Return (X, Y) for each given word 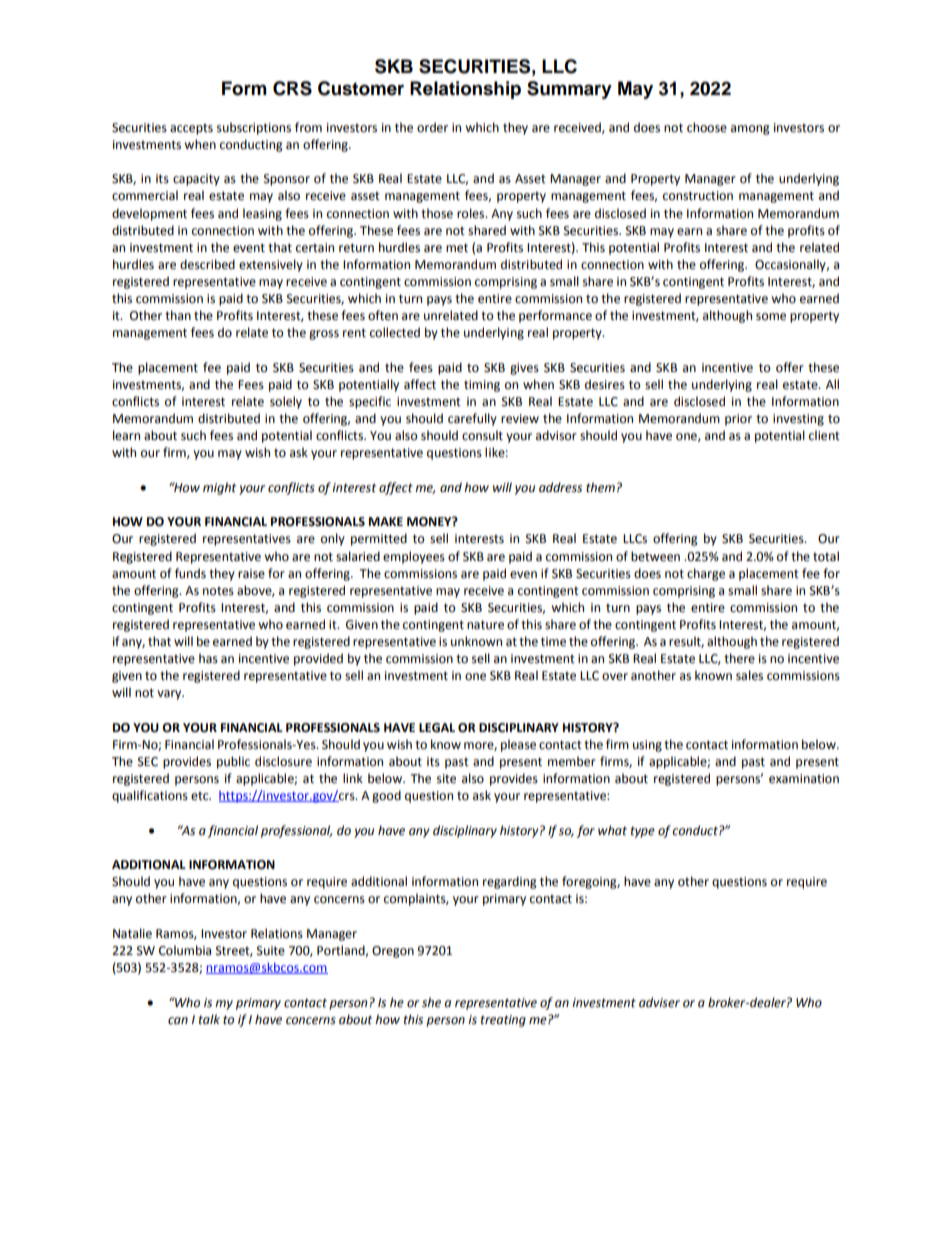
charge (706, 574)
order (432, 127)
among (750, 130)
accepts (191, 129)
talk (209, 1019)
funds (190, 573)
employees (414, 557)
